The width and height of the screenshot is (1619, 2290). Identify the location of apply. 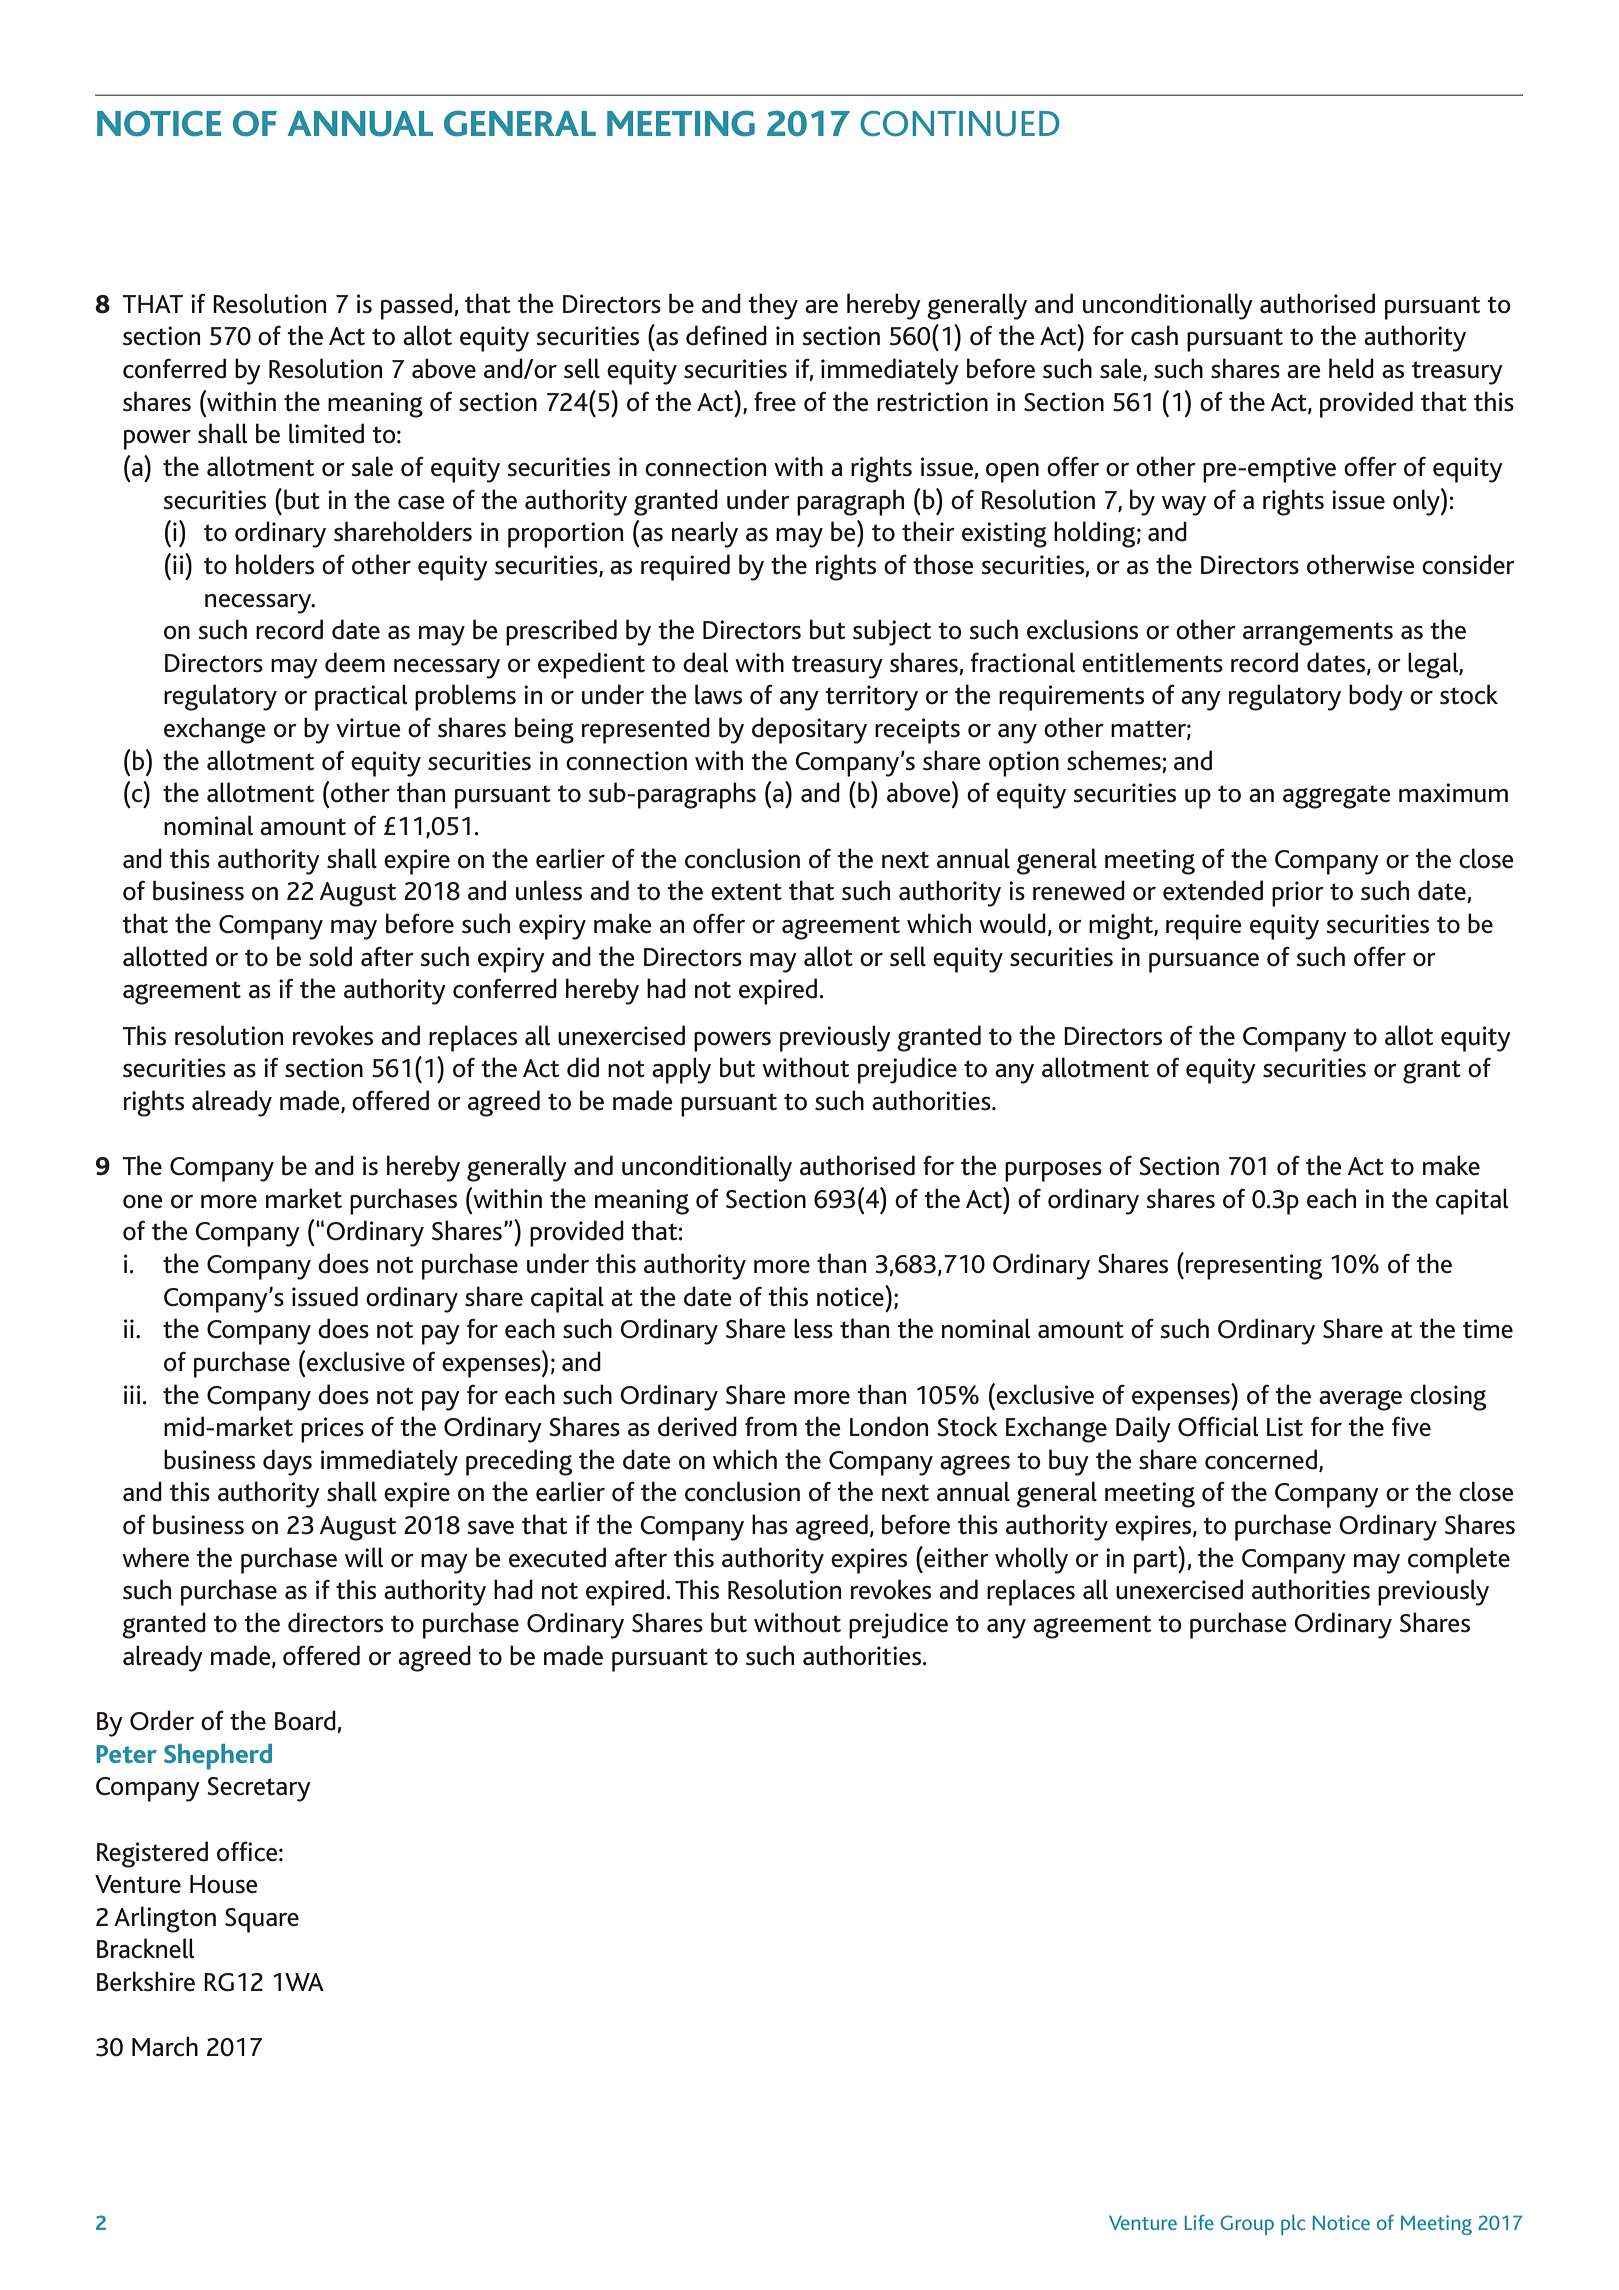
(681, 1070).
